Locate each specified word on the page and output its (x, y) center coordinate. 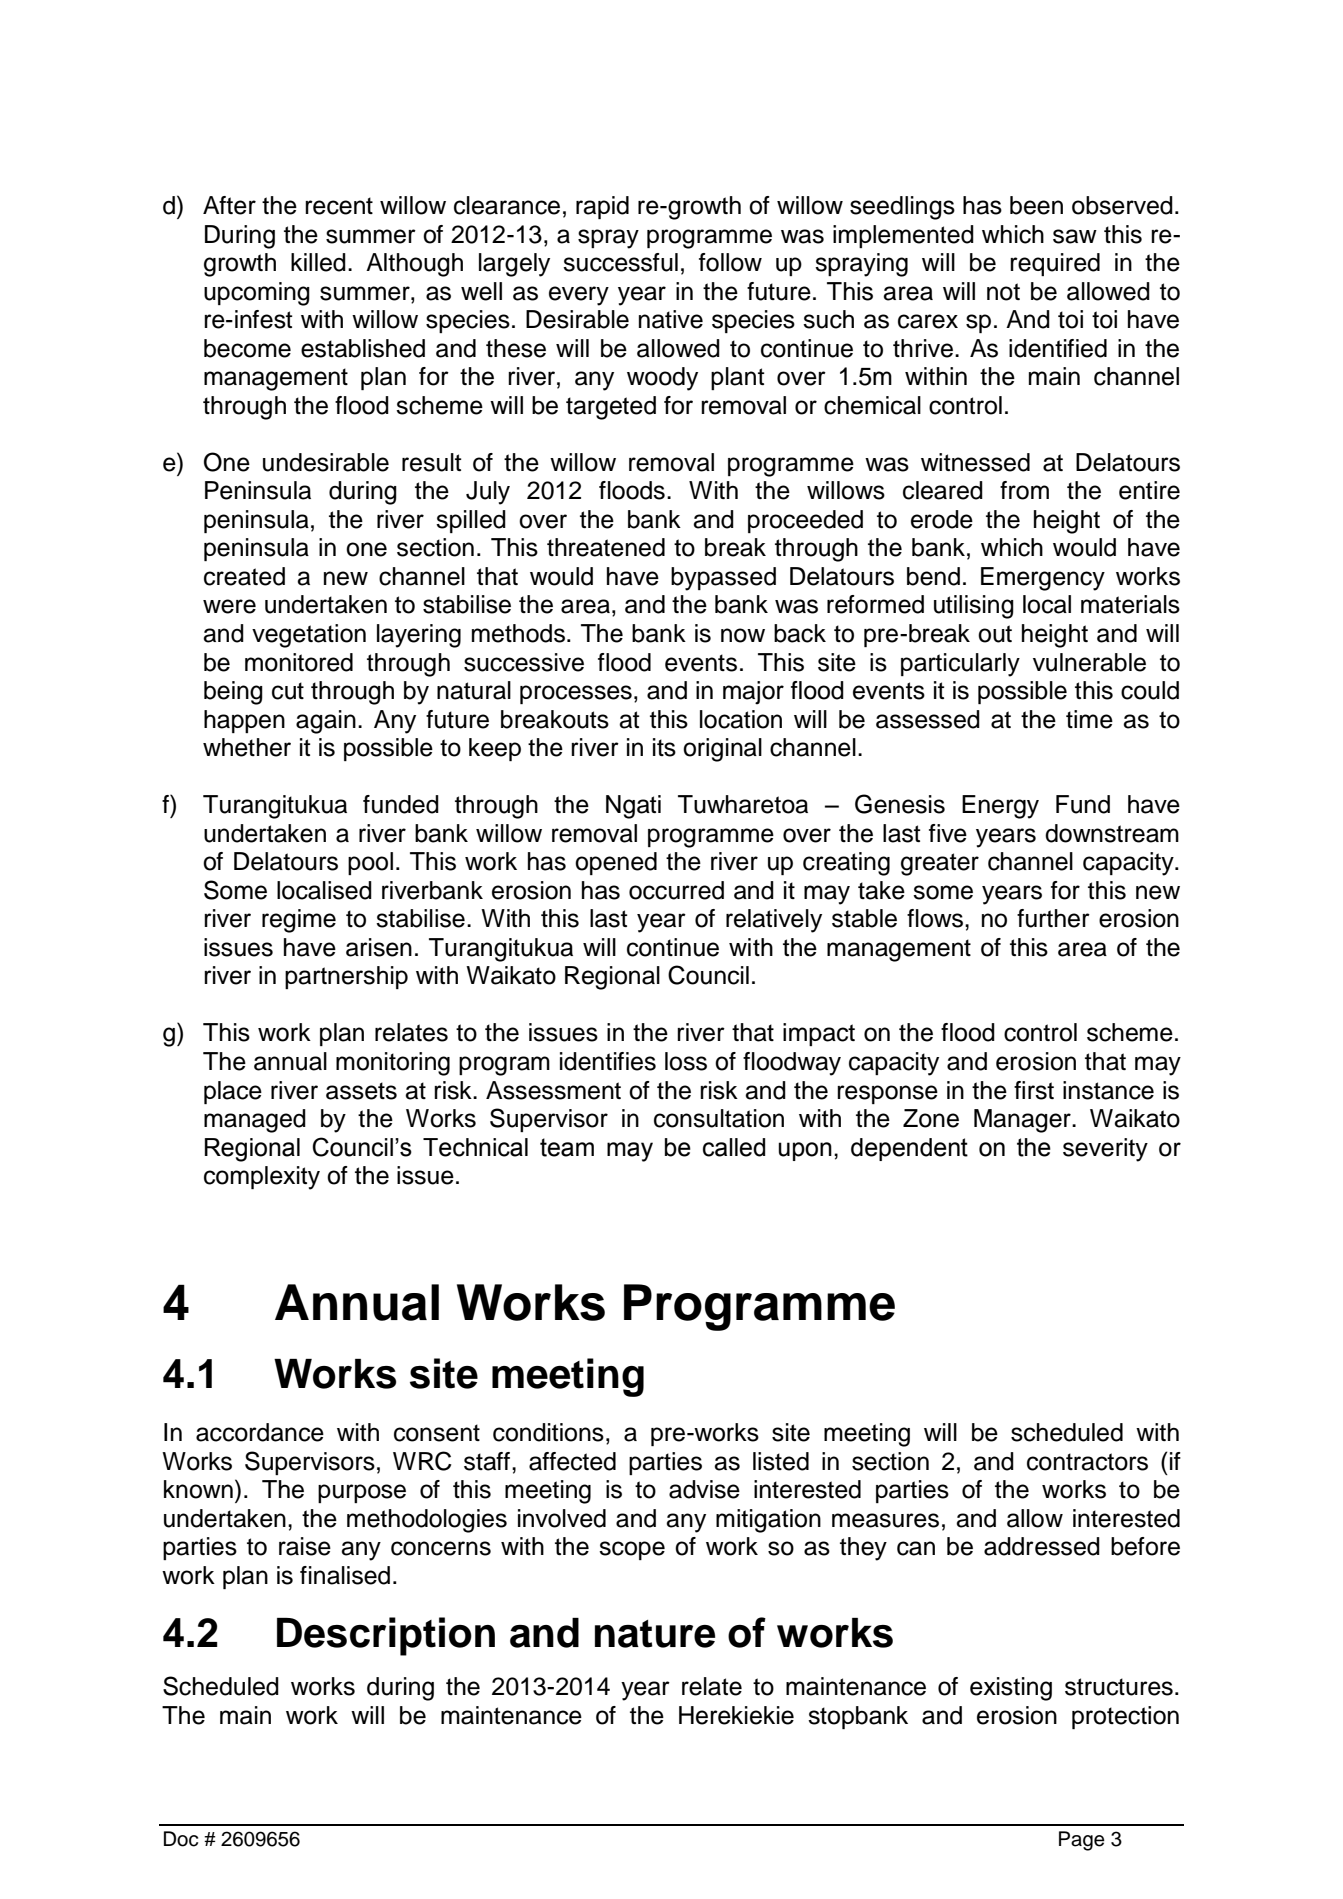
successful (620, 262)
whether (247, 747)
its (664, 747)
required (1055, 264)
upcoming (257, 294)
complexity (262, 1178)
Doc (181, 1839)
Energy (1000, 807)
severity (1105, 1150)
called (734, 1147)
